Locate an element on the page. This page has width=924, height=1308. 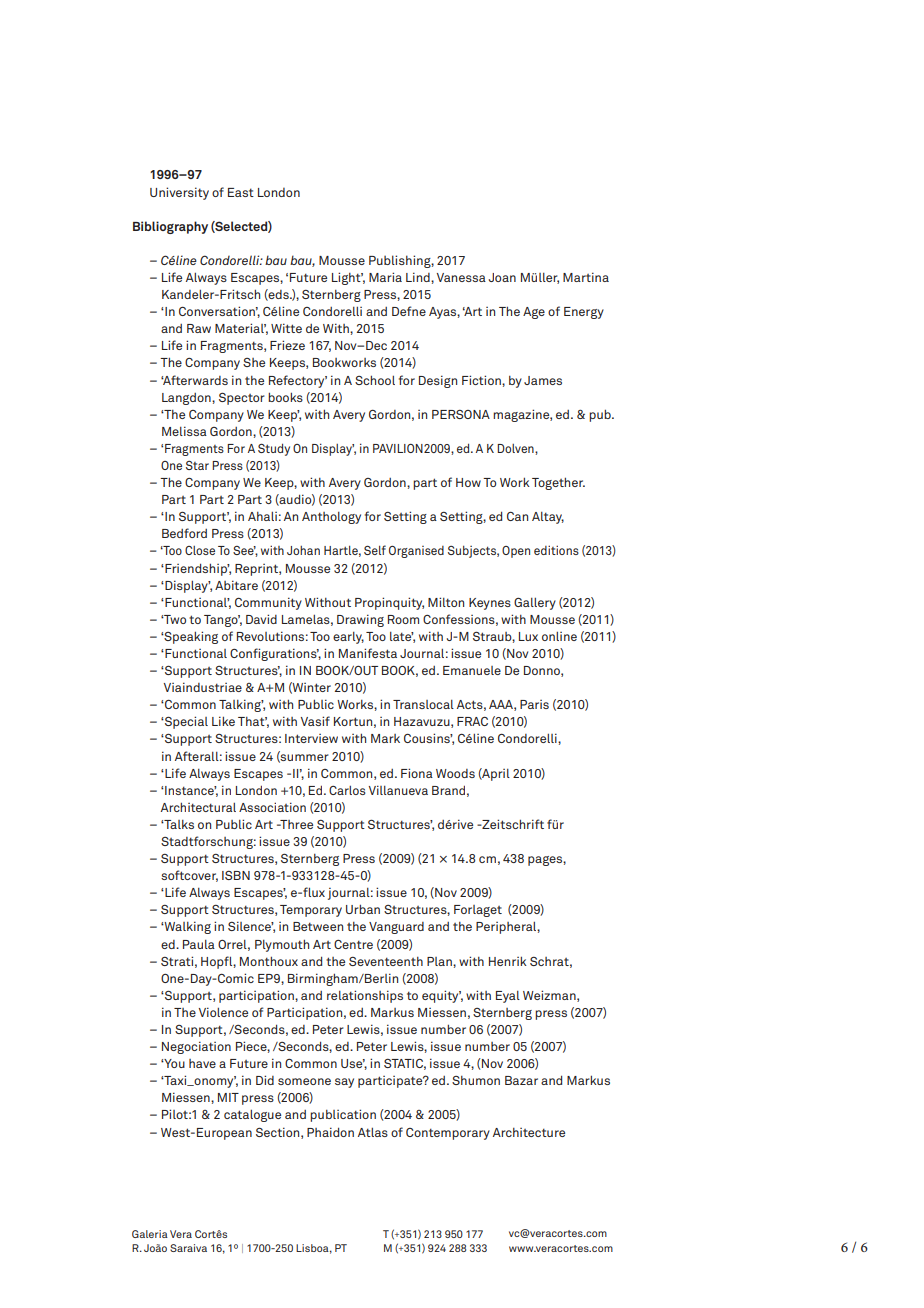
Joan is located at coordinates (502, 277).
